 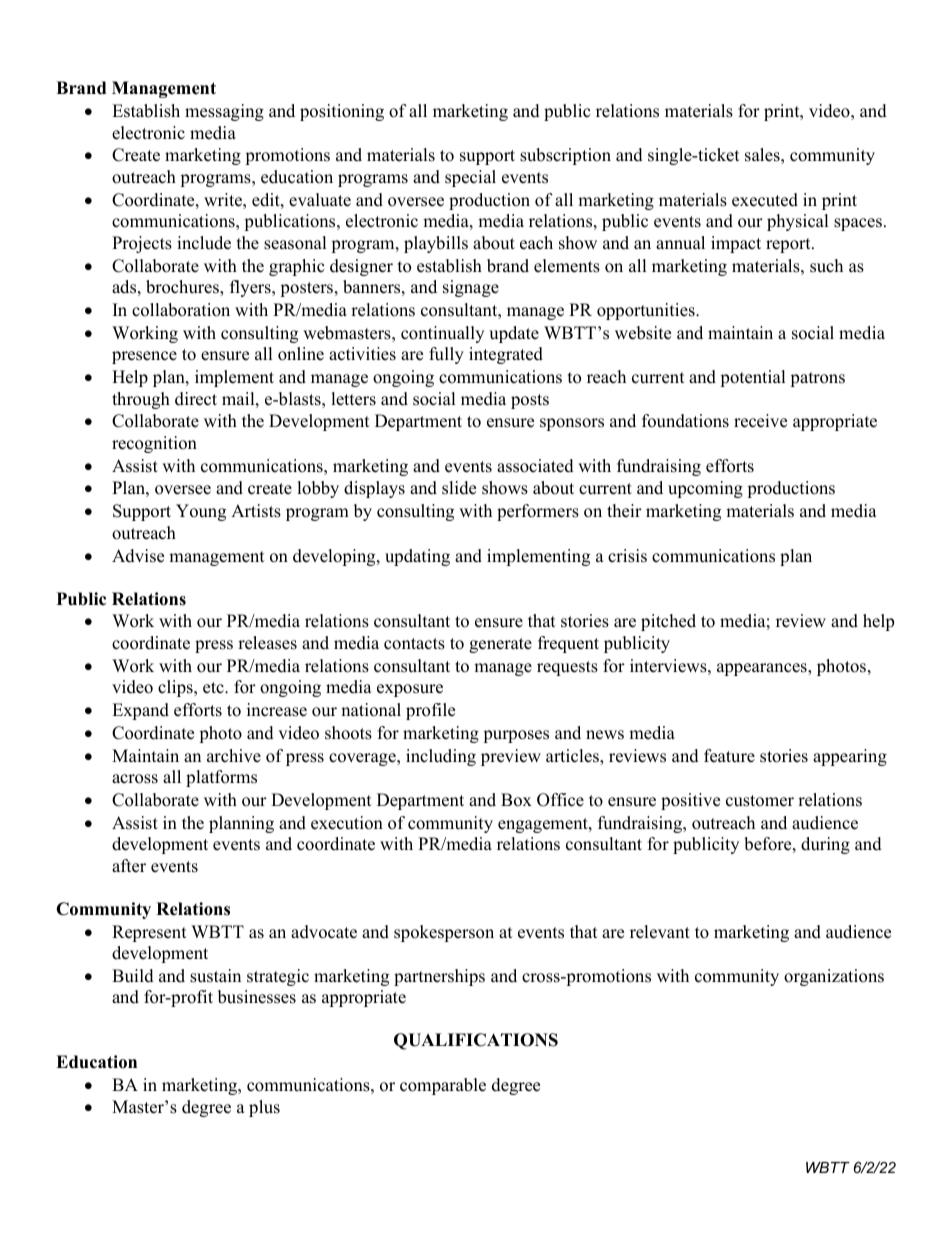 I want to click on executed, so click(x=765, y=200).
